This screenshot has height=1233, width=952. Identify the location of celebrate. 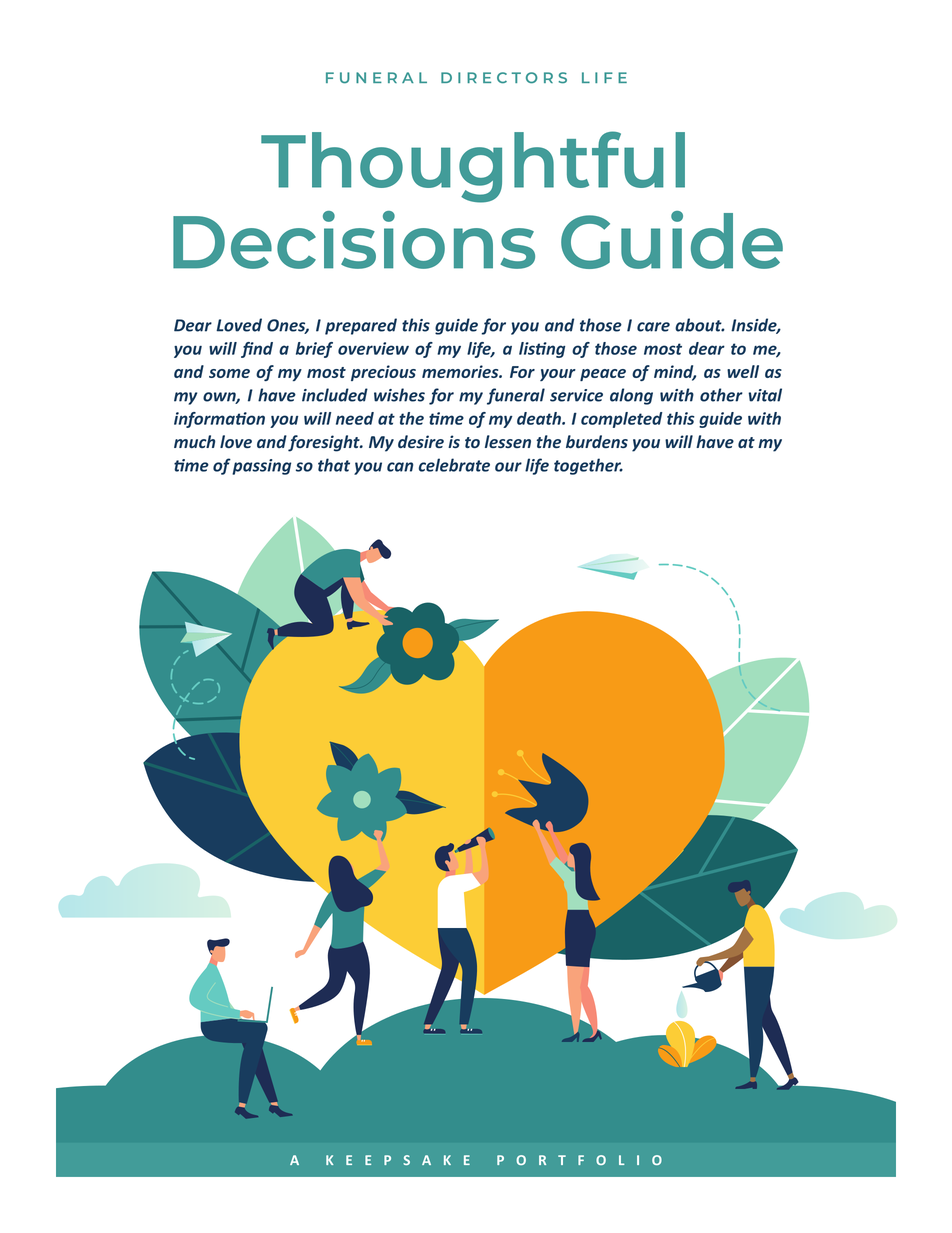
(454, 465).
